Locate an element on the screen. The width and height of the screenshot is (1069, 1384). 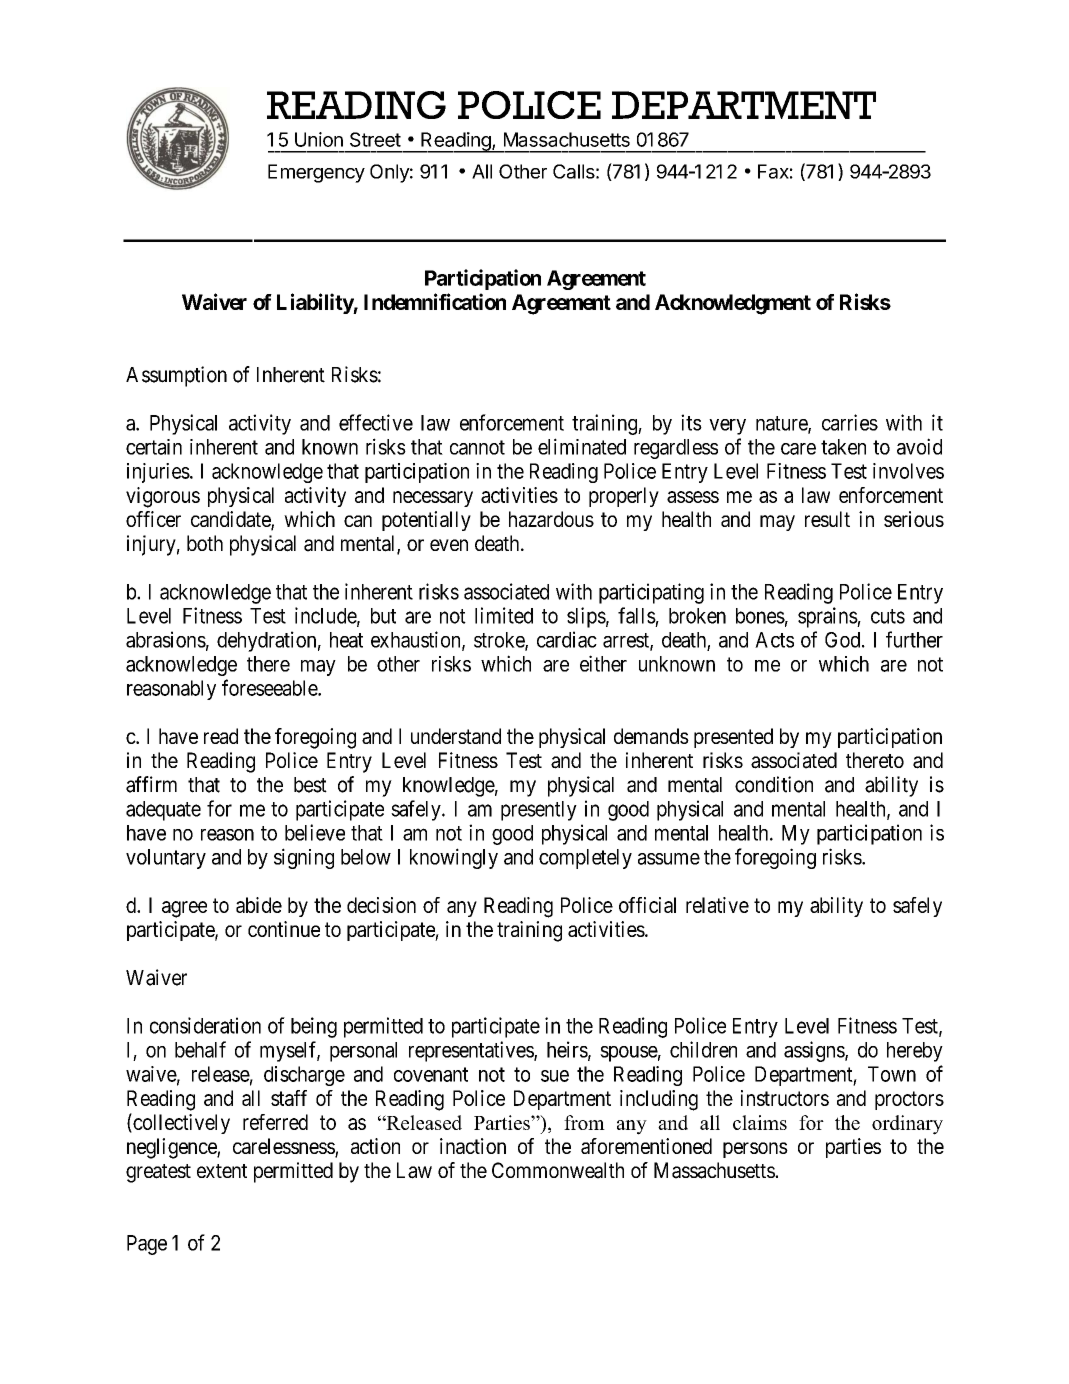
hereby is located at coordinates (915, 1052).
